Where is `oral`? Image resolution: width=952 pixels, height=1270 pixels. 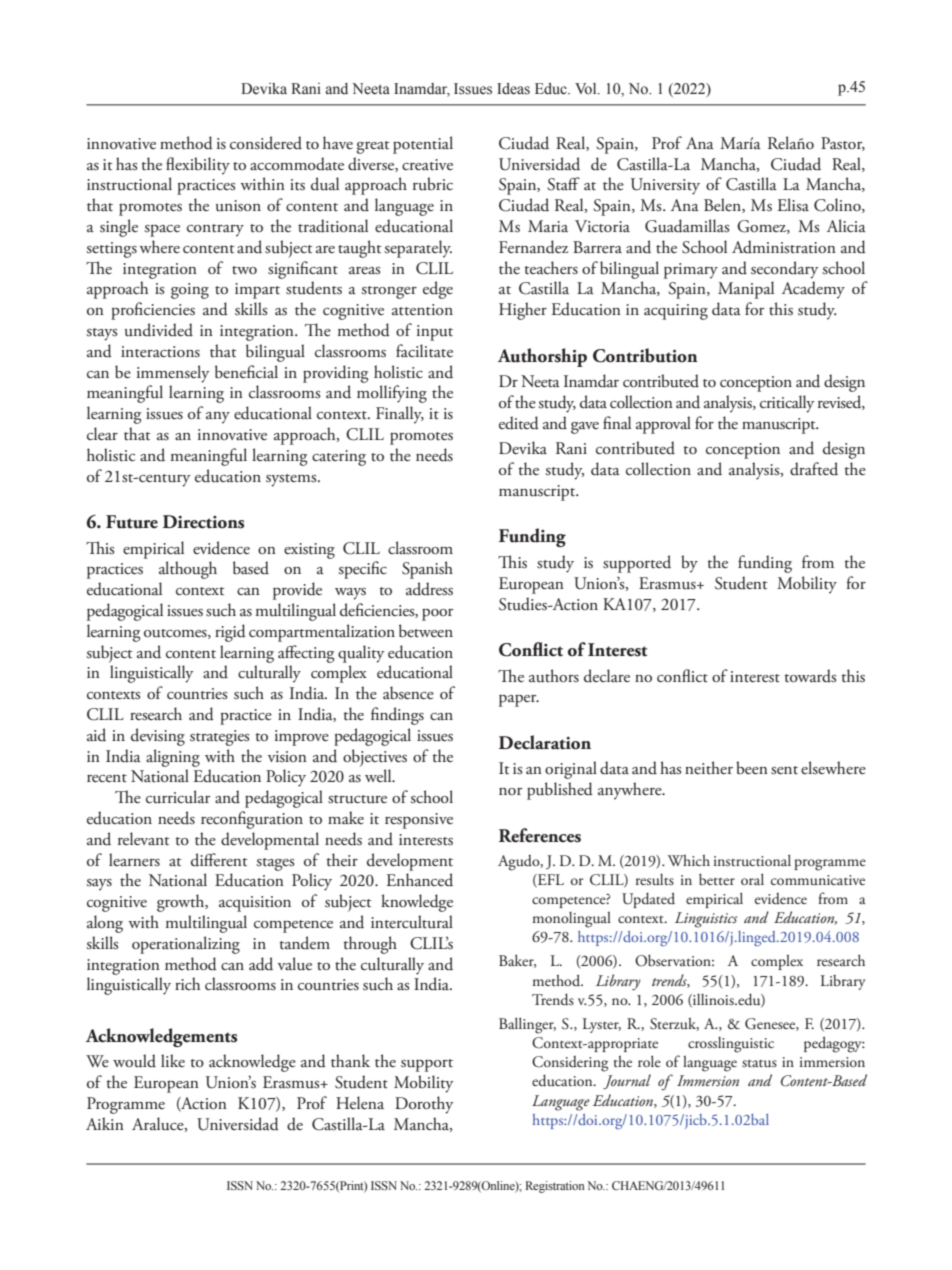 oral is located at coordinates (752, 879).
